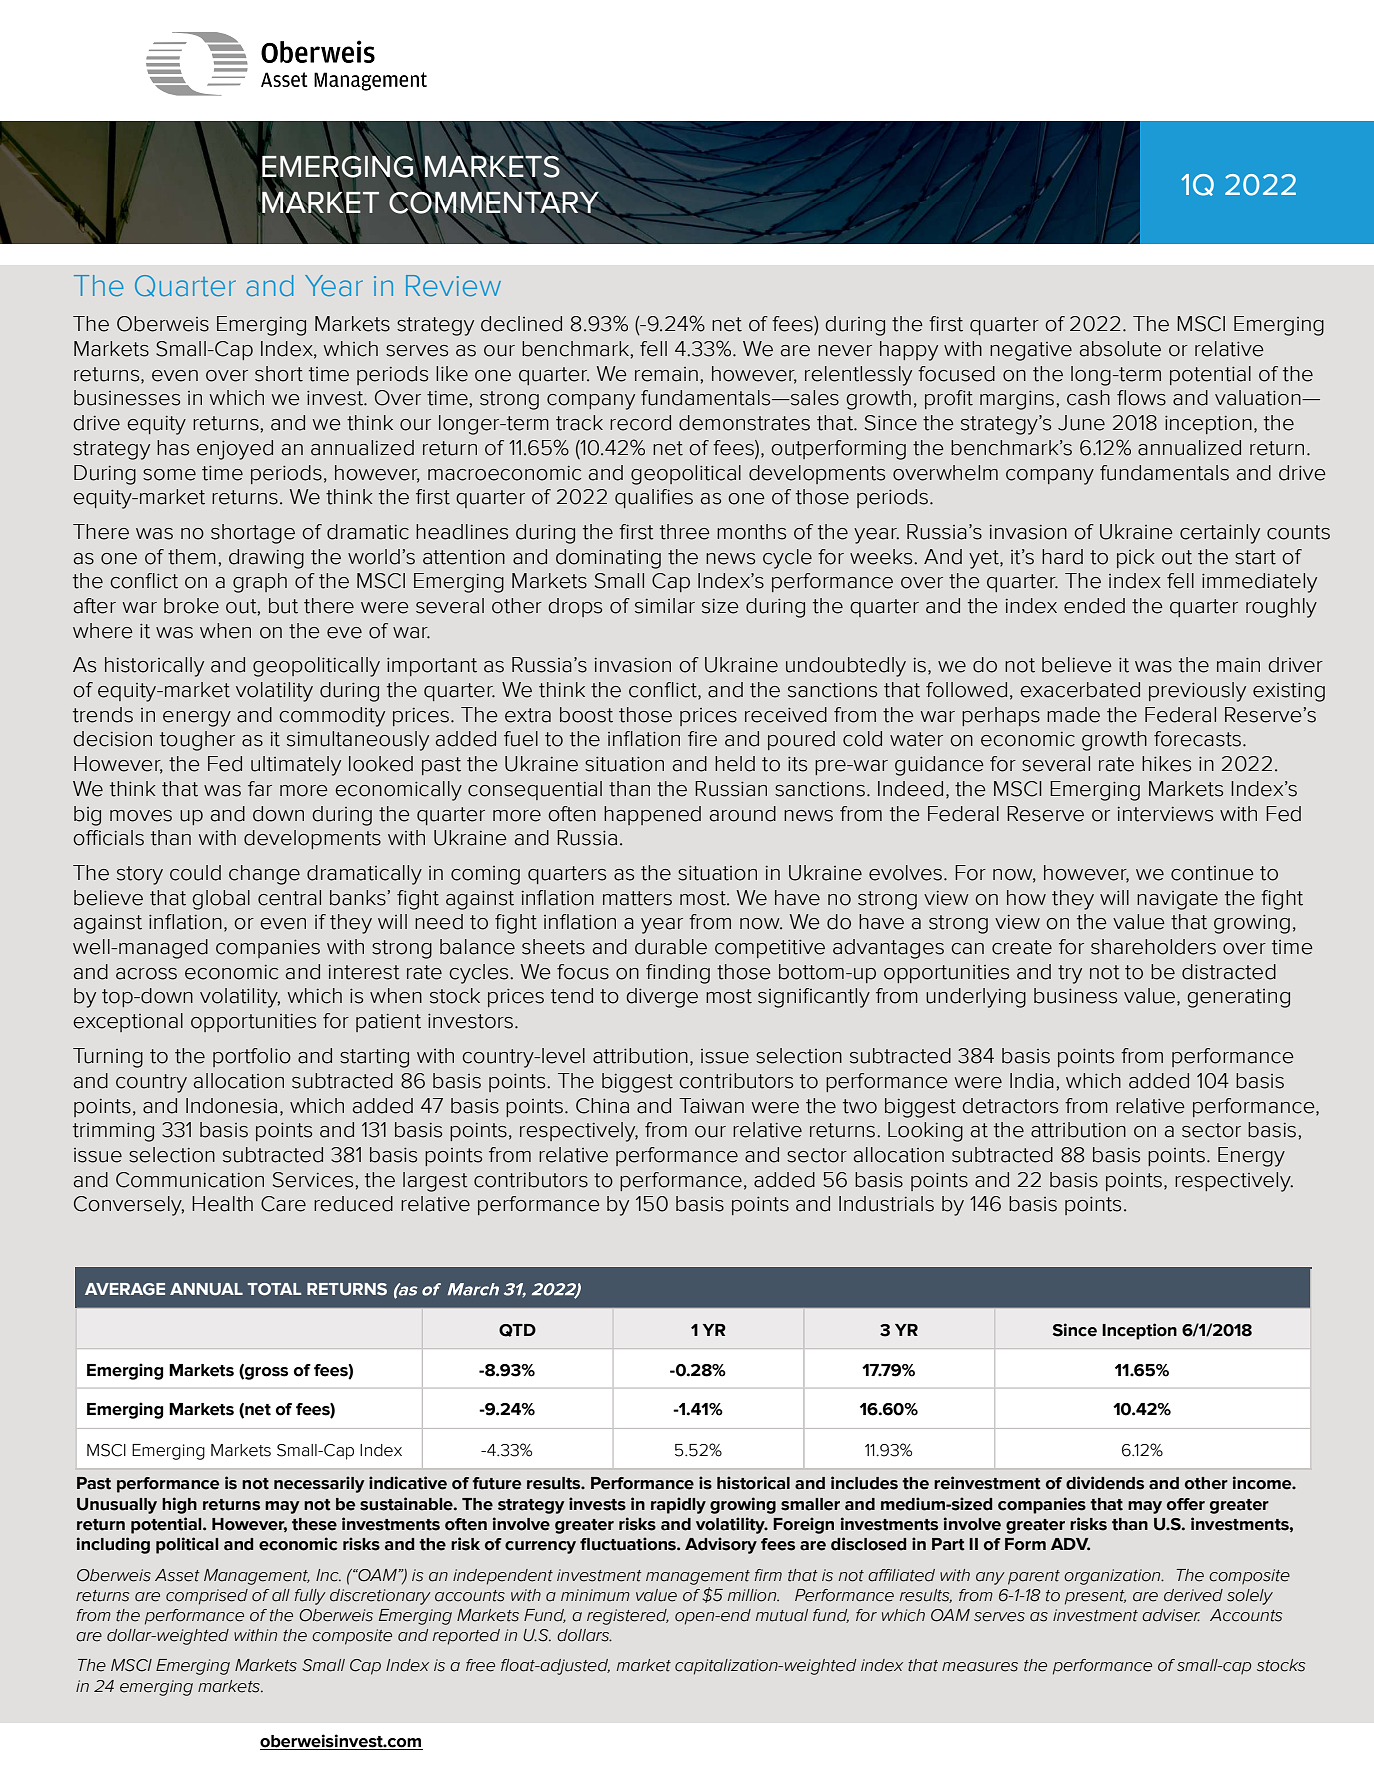 The width and height of the page is (1374, 1778). What do you see at coordinates (628, 1617) in the page?
I see `registered` at bounding box center [628, 1617].
